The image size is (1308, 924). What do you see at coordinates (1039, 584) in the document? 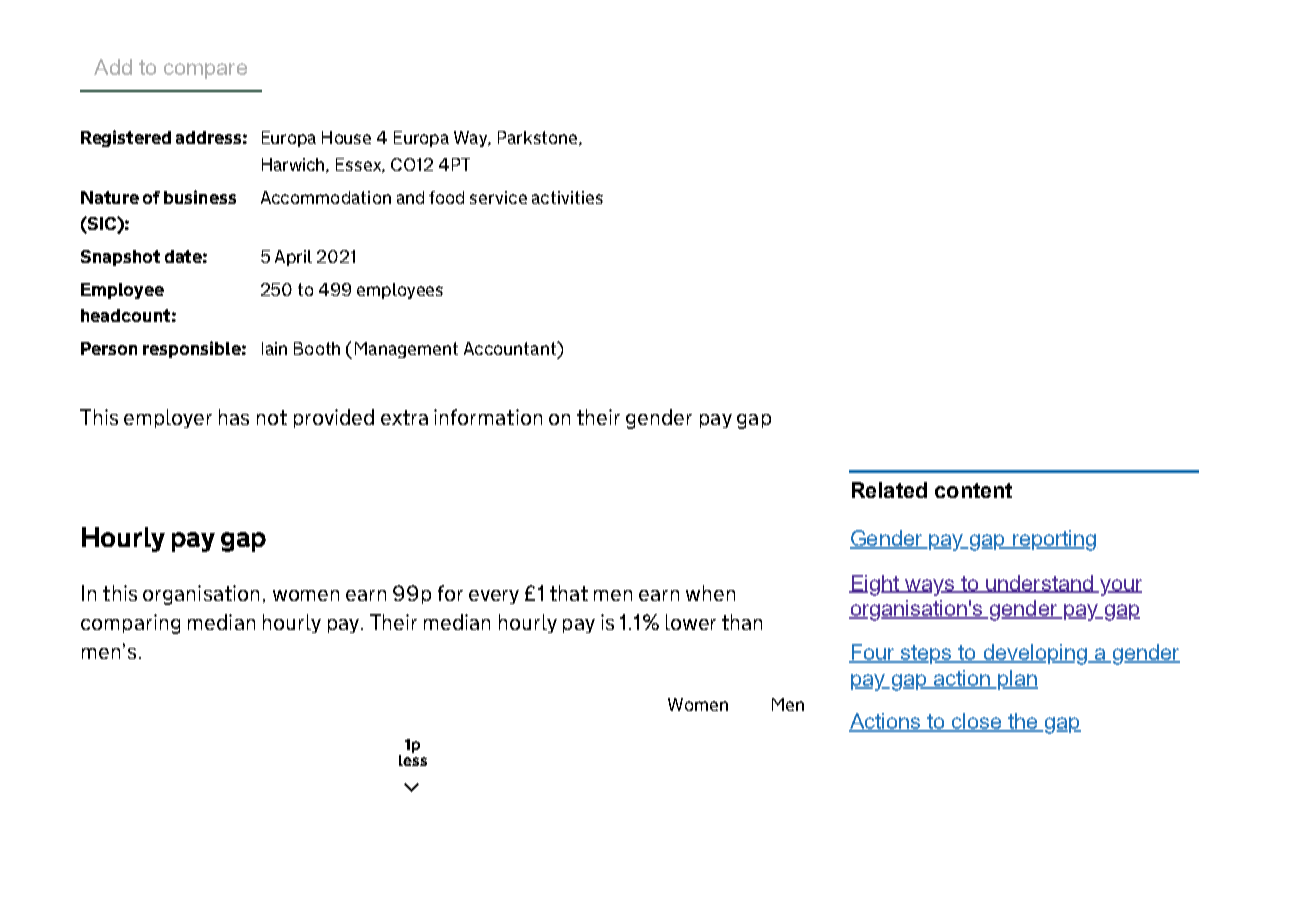
I see `understand` at bounding box center [1039, 584].
